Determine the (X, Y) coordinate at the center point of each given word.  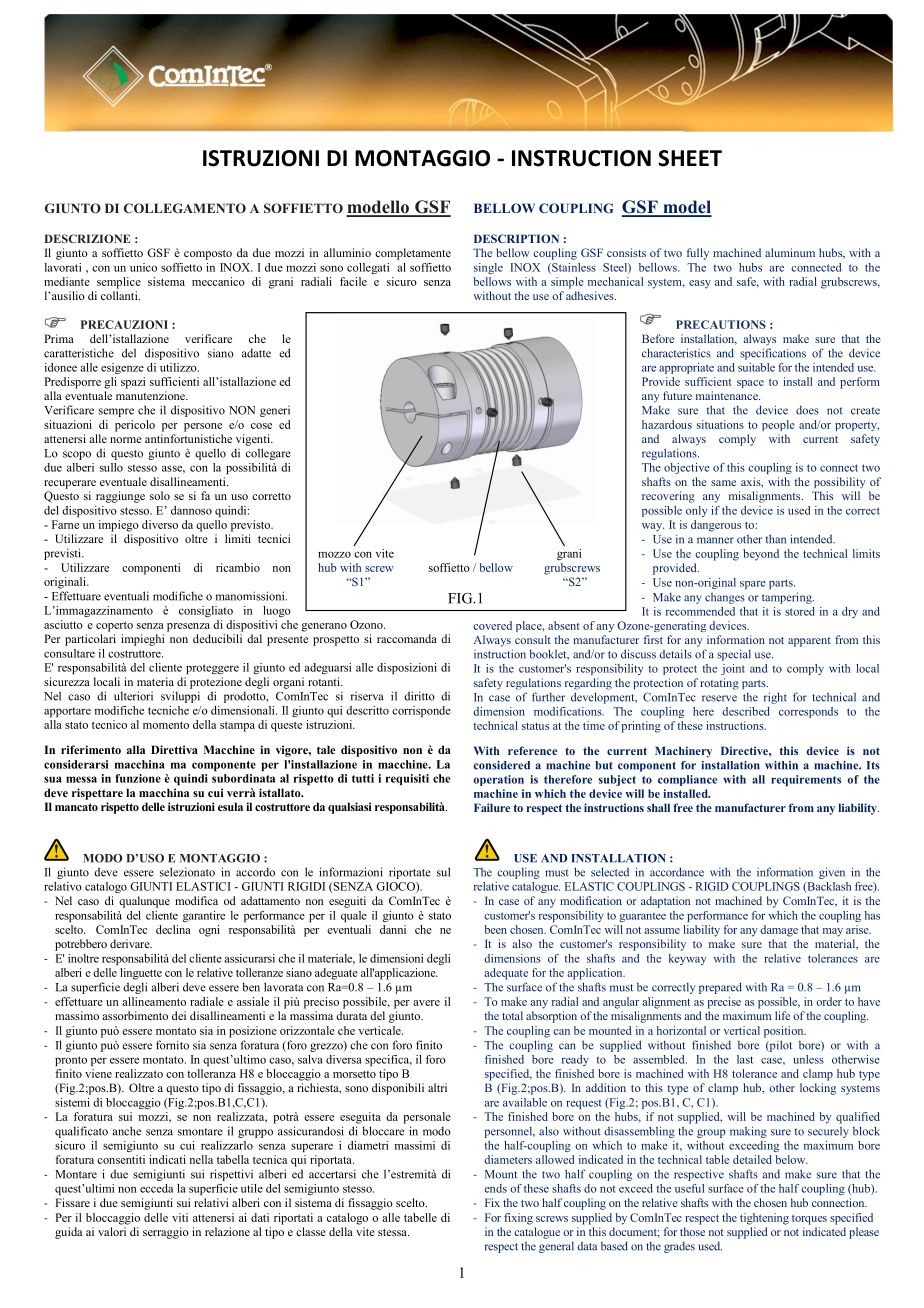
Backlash (828, 887)
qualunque (144, 902)
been (495, 929)
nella (201, 1159)
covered (492, 625)
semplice (119, 283)
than (776, 539)
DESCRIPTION (516, 238)
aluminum (790, 252)
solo (160, 495)
